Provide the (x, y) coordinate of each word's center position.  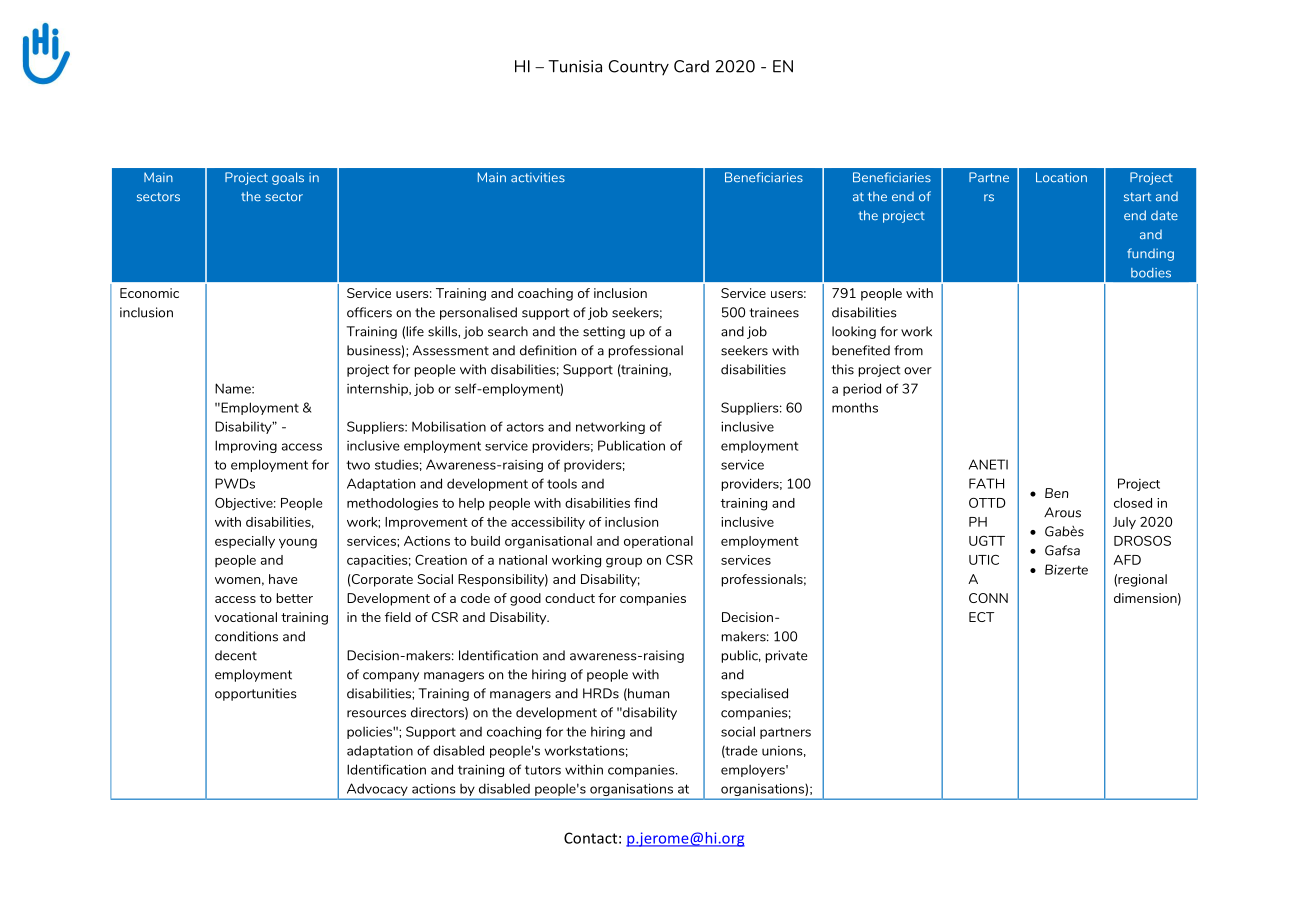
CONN (988, 598)
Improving (246, 446)
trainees (774, 312)
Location (1061, 177)
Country (639, 68)
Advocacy (377, 791)
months (855, 407)
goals (288, 178)
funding (1150, 254)
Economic (149, 293)
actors (525, 427)
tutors (543, 770)
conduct (570, 598)
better (294, 598)
